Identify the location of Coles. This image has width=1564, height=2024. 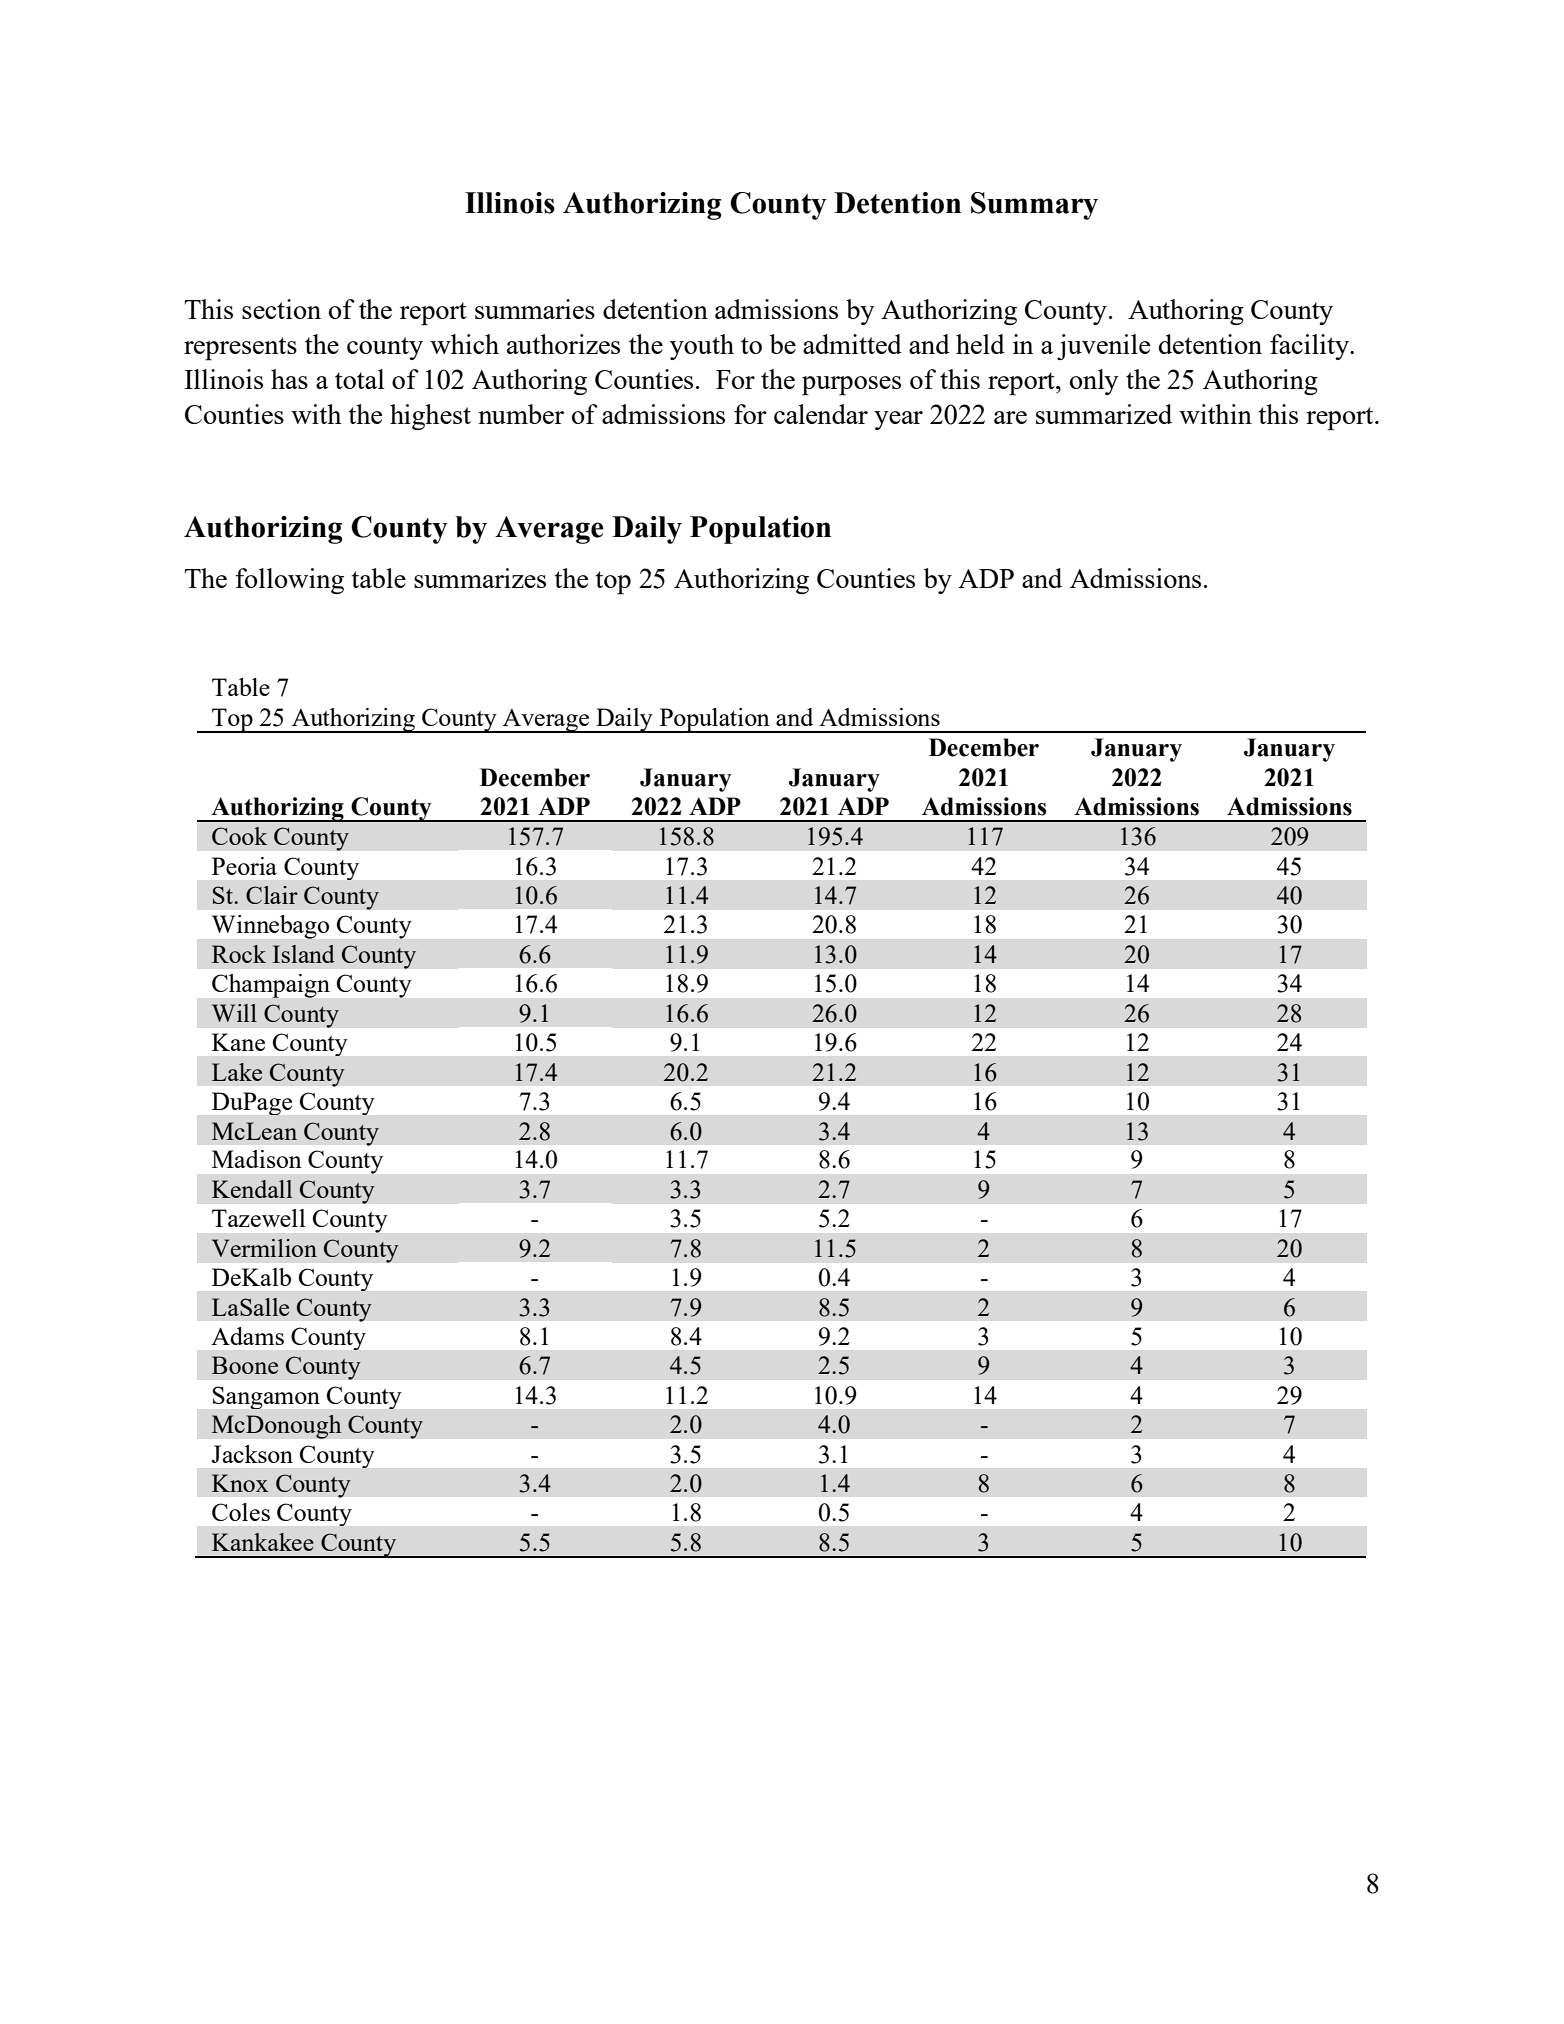
(241, 1512).
